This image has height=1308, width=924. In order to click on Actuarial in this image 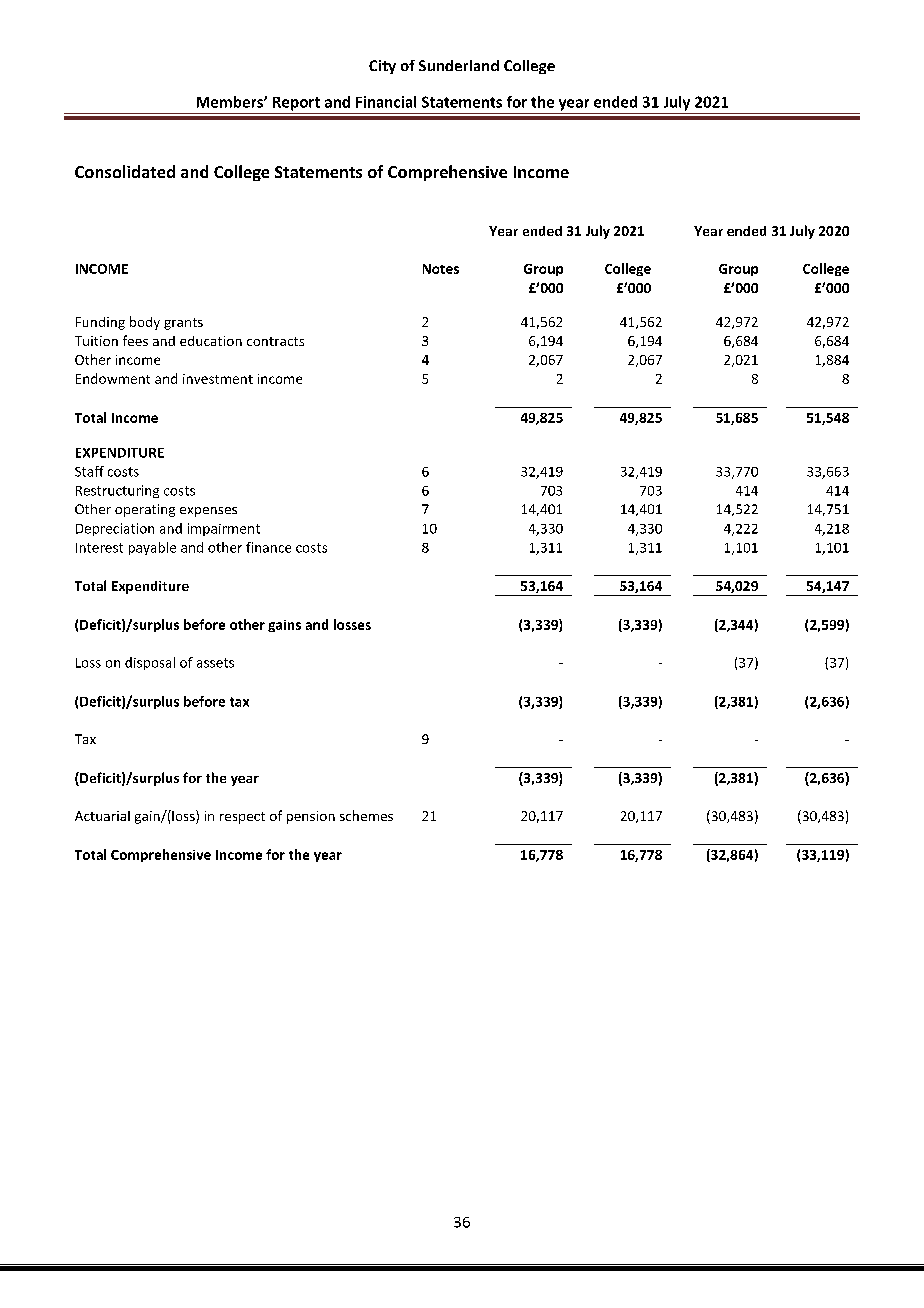, I will do `click(102, 816)`.
